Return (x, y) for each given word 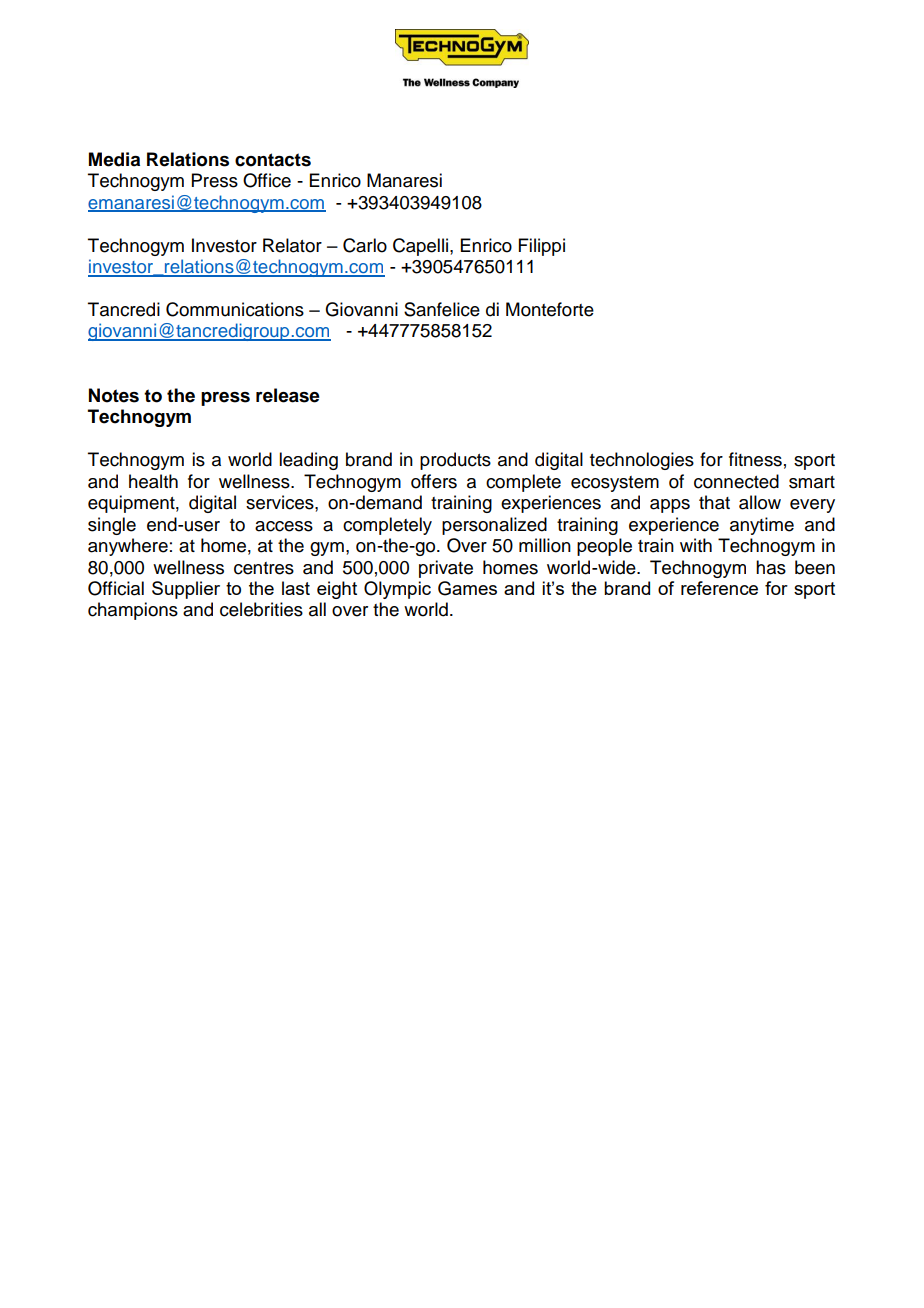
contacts (273, 160)
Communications (235, 309)
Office (267, 180)
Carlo (365, 245)
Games (467, 588)
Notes (114, 395)
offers (434, 481)
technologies (642, 461)
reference (719, 588)
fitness (755, 459)
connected (736, 481)
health (153, 481)
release (288, 395)
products (455, 461)
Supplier (186, 590)
